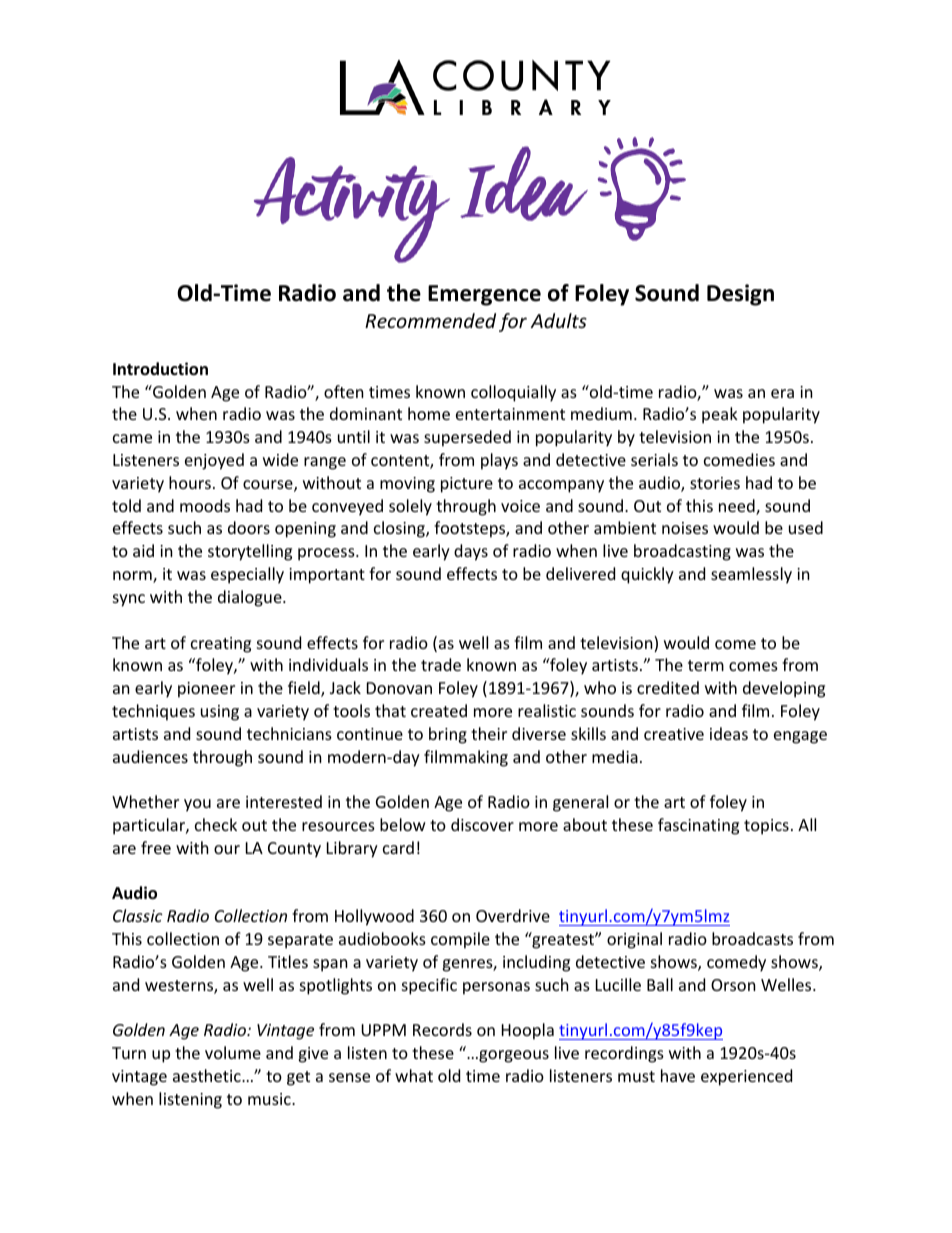  Describe the element at coordinates (746, 1077) in the document. I see `experienced` at that location.
